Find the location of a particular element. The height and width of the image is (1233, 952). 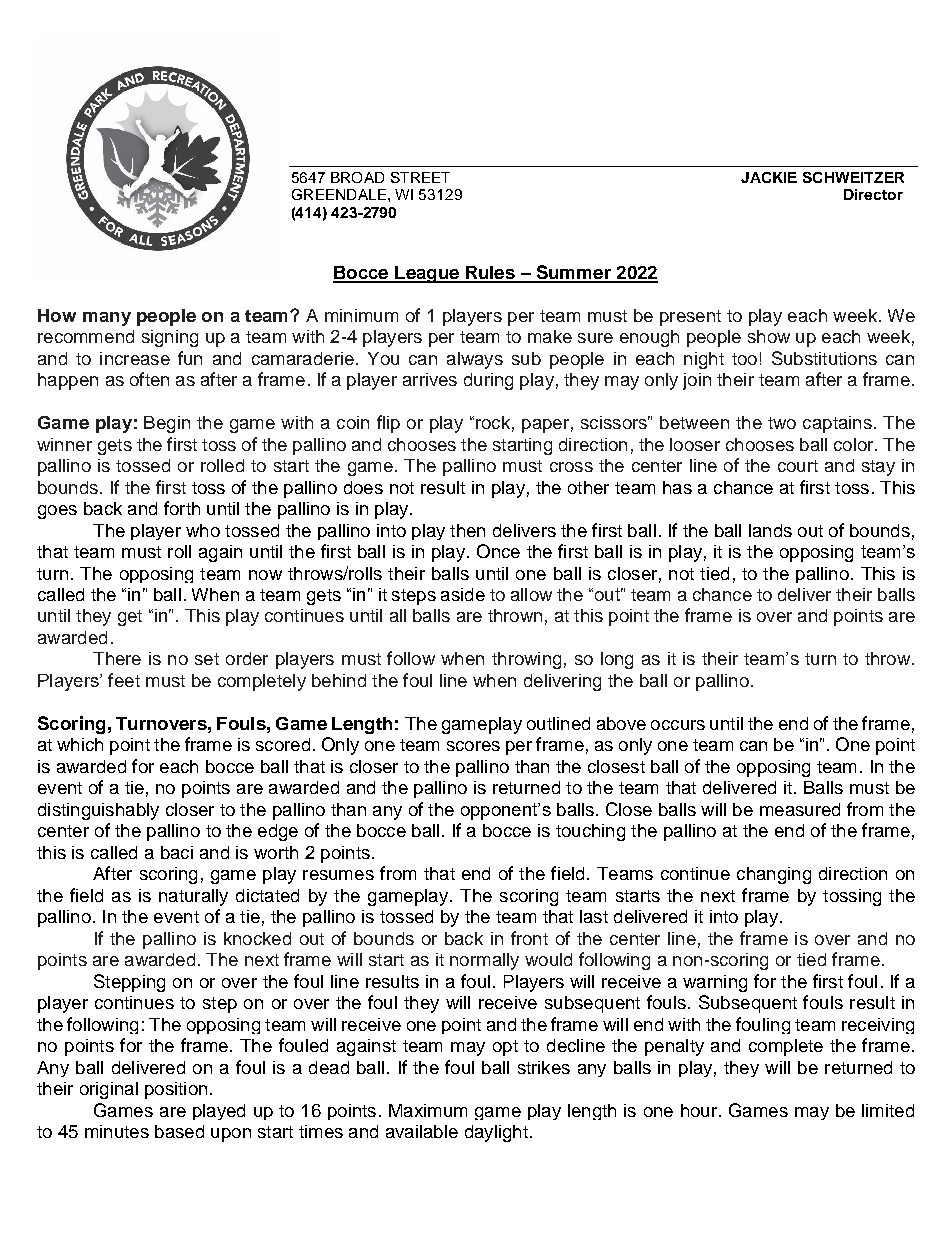

STREET is located at coordinates (420, 177).
